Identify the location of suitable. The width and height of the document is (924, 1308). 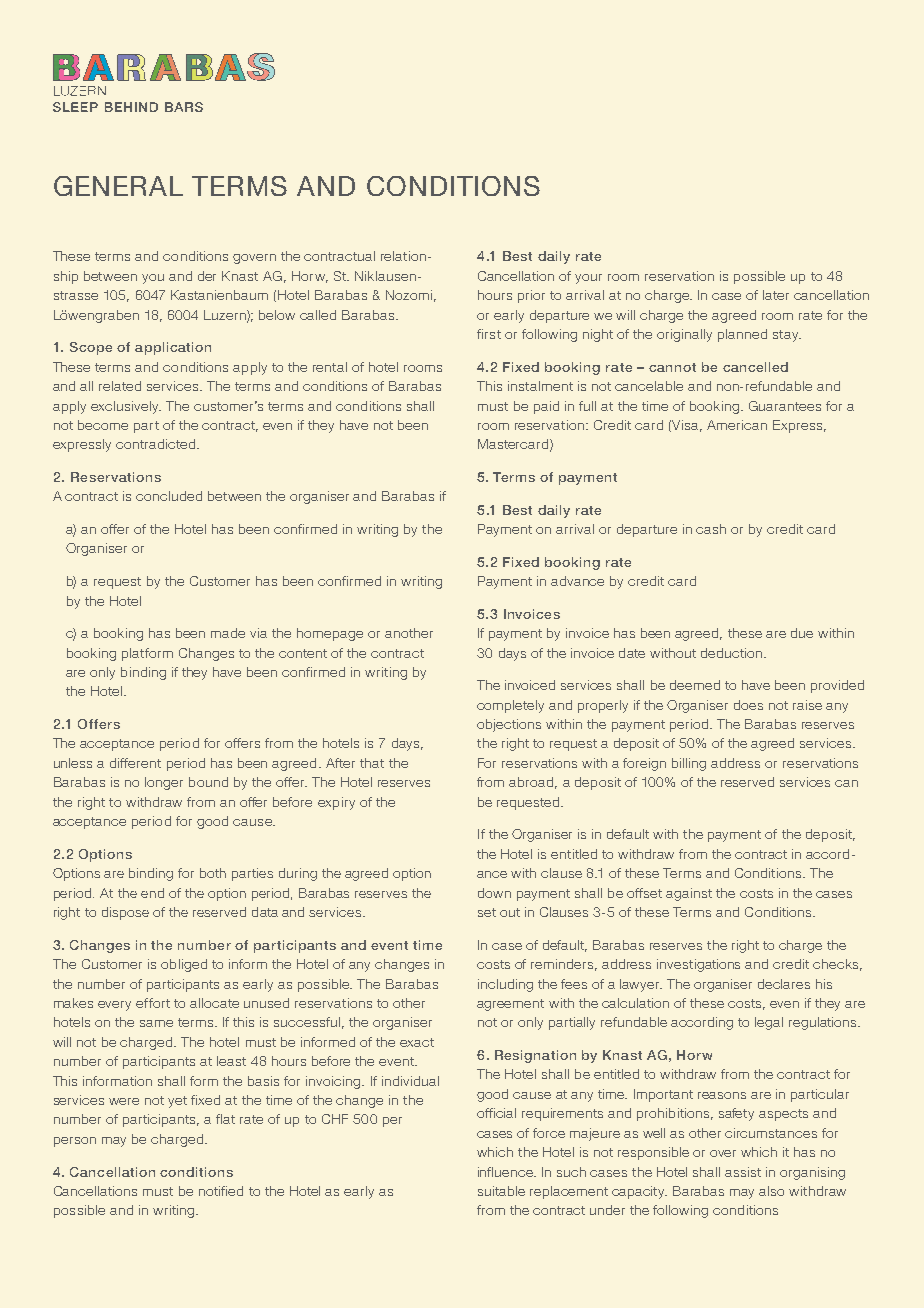
(501, 1191).
